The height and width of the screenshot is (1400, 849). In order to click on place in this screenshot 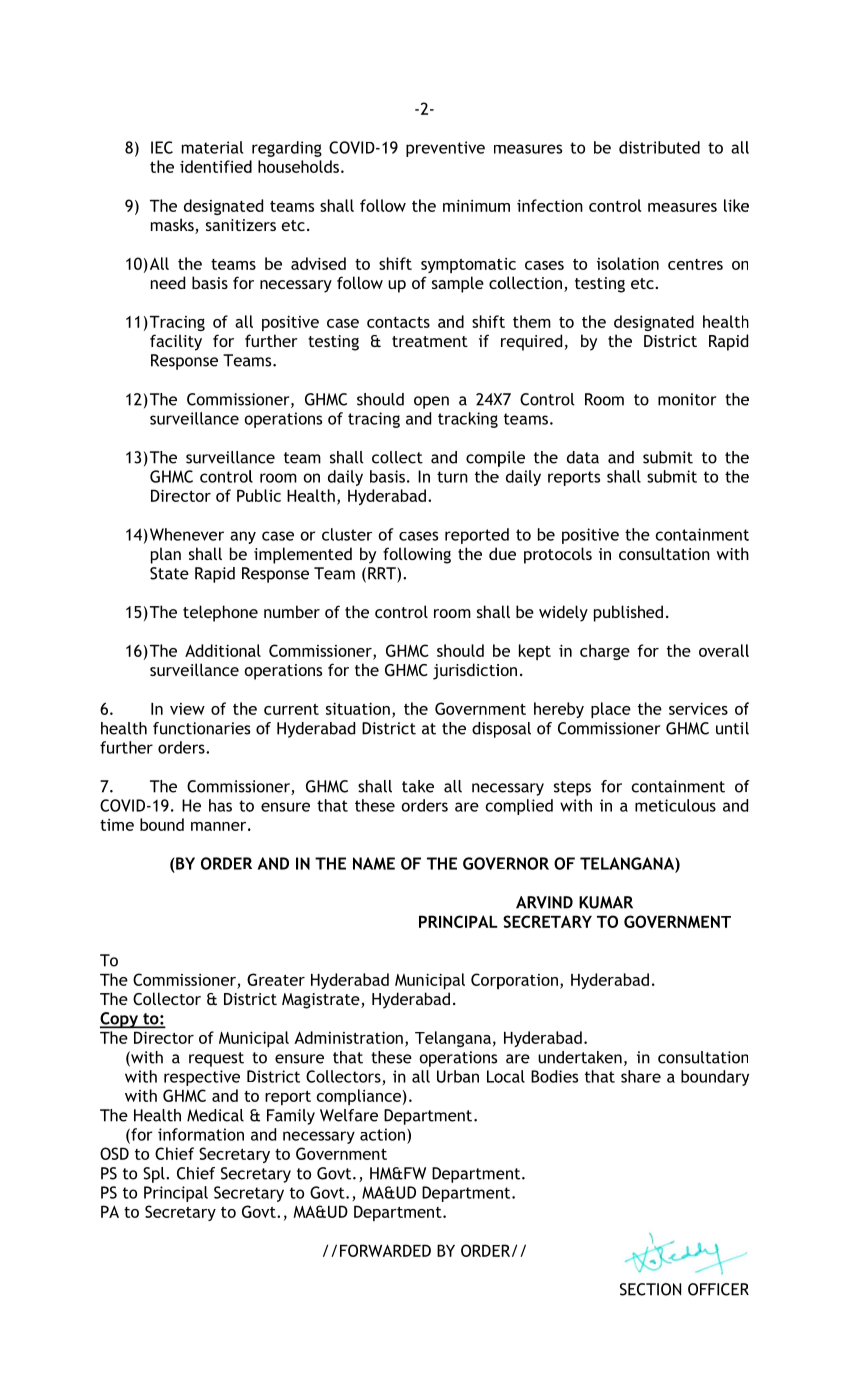, I will do `click(611, 710)`.
